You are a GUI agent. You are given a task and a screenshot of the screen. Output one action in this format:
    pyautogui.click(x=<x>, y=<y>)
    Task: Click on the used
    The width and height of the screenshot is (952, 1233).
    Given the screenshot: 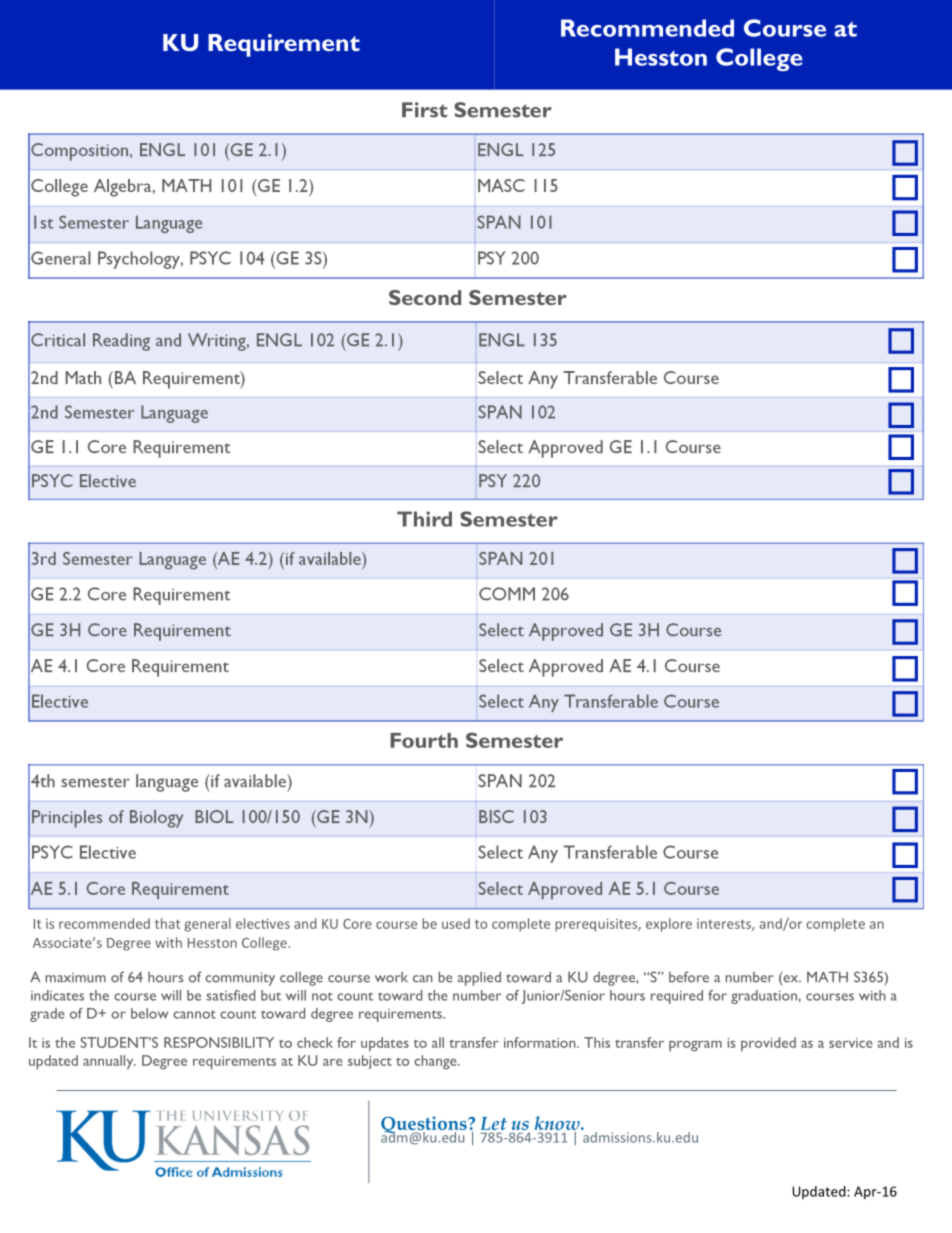 What is the action you would take?
    pyautogui.click(x=456, y=923)
